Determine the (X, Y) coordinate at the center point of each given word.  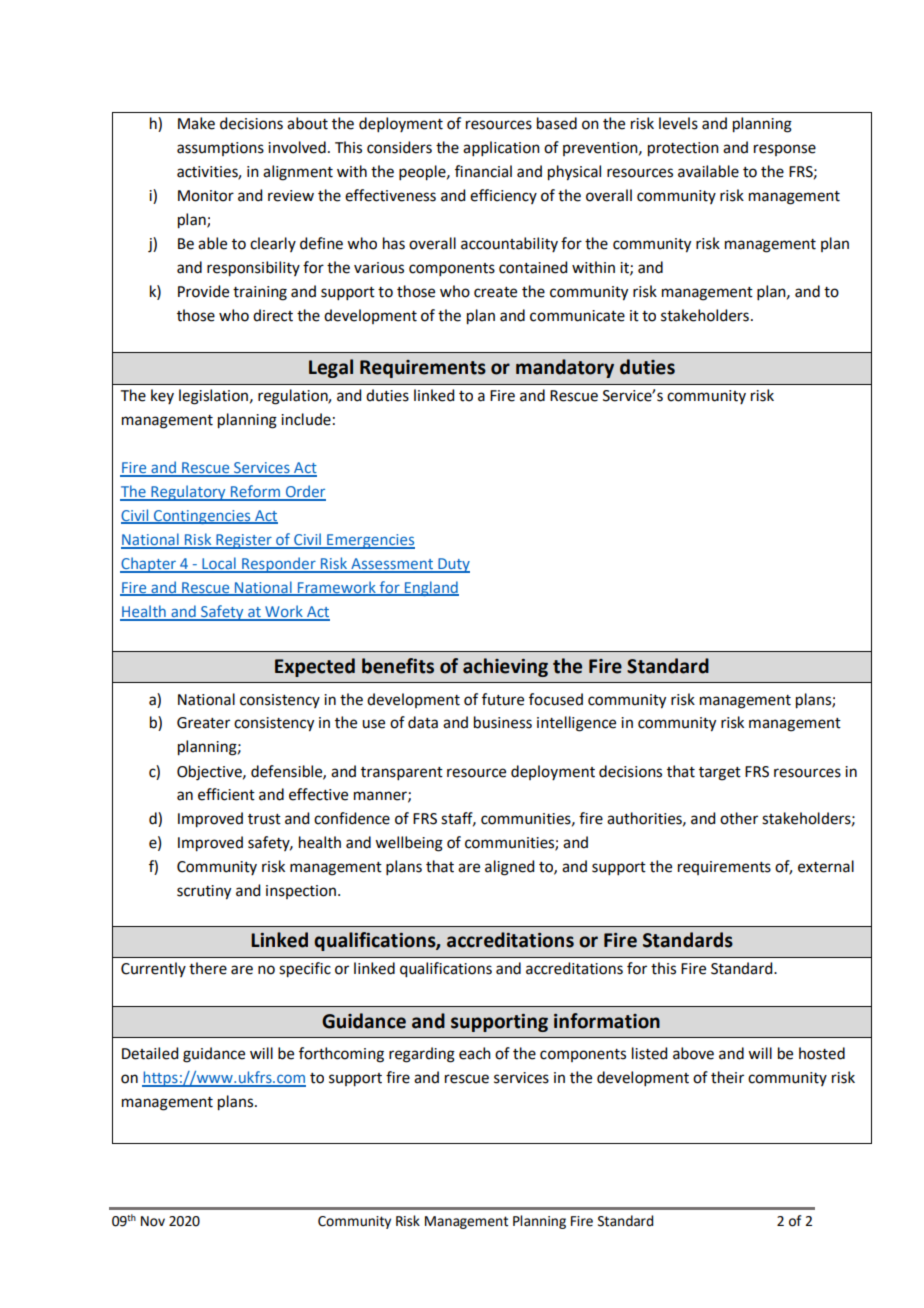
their (727, 1077)
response (785, 150)
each (475, 1053)
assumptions (220, 149)
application (501, 148)
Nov (153, 1221)
